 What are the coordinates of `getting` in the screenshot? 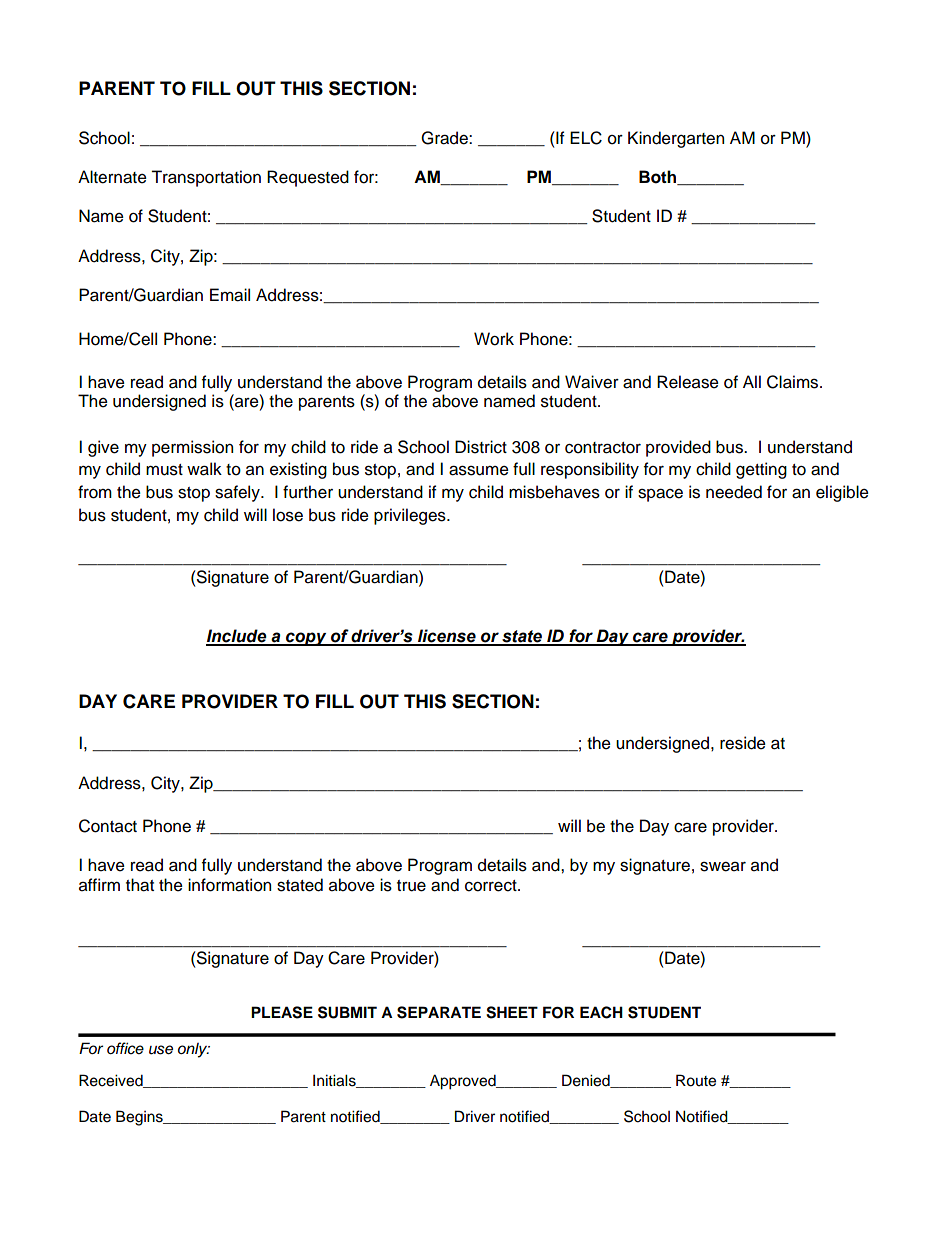 It's located at (761, 470).
